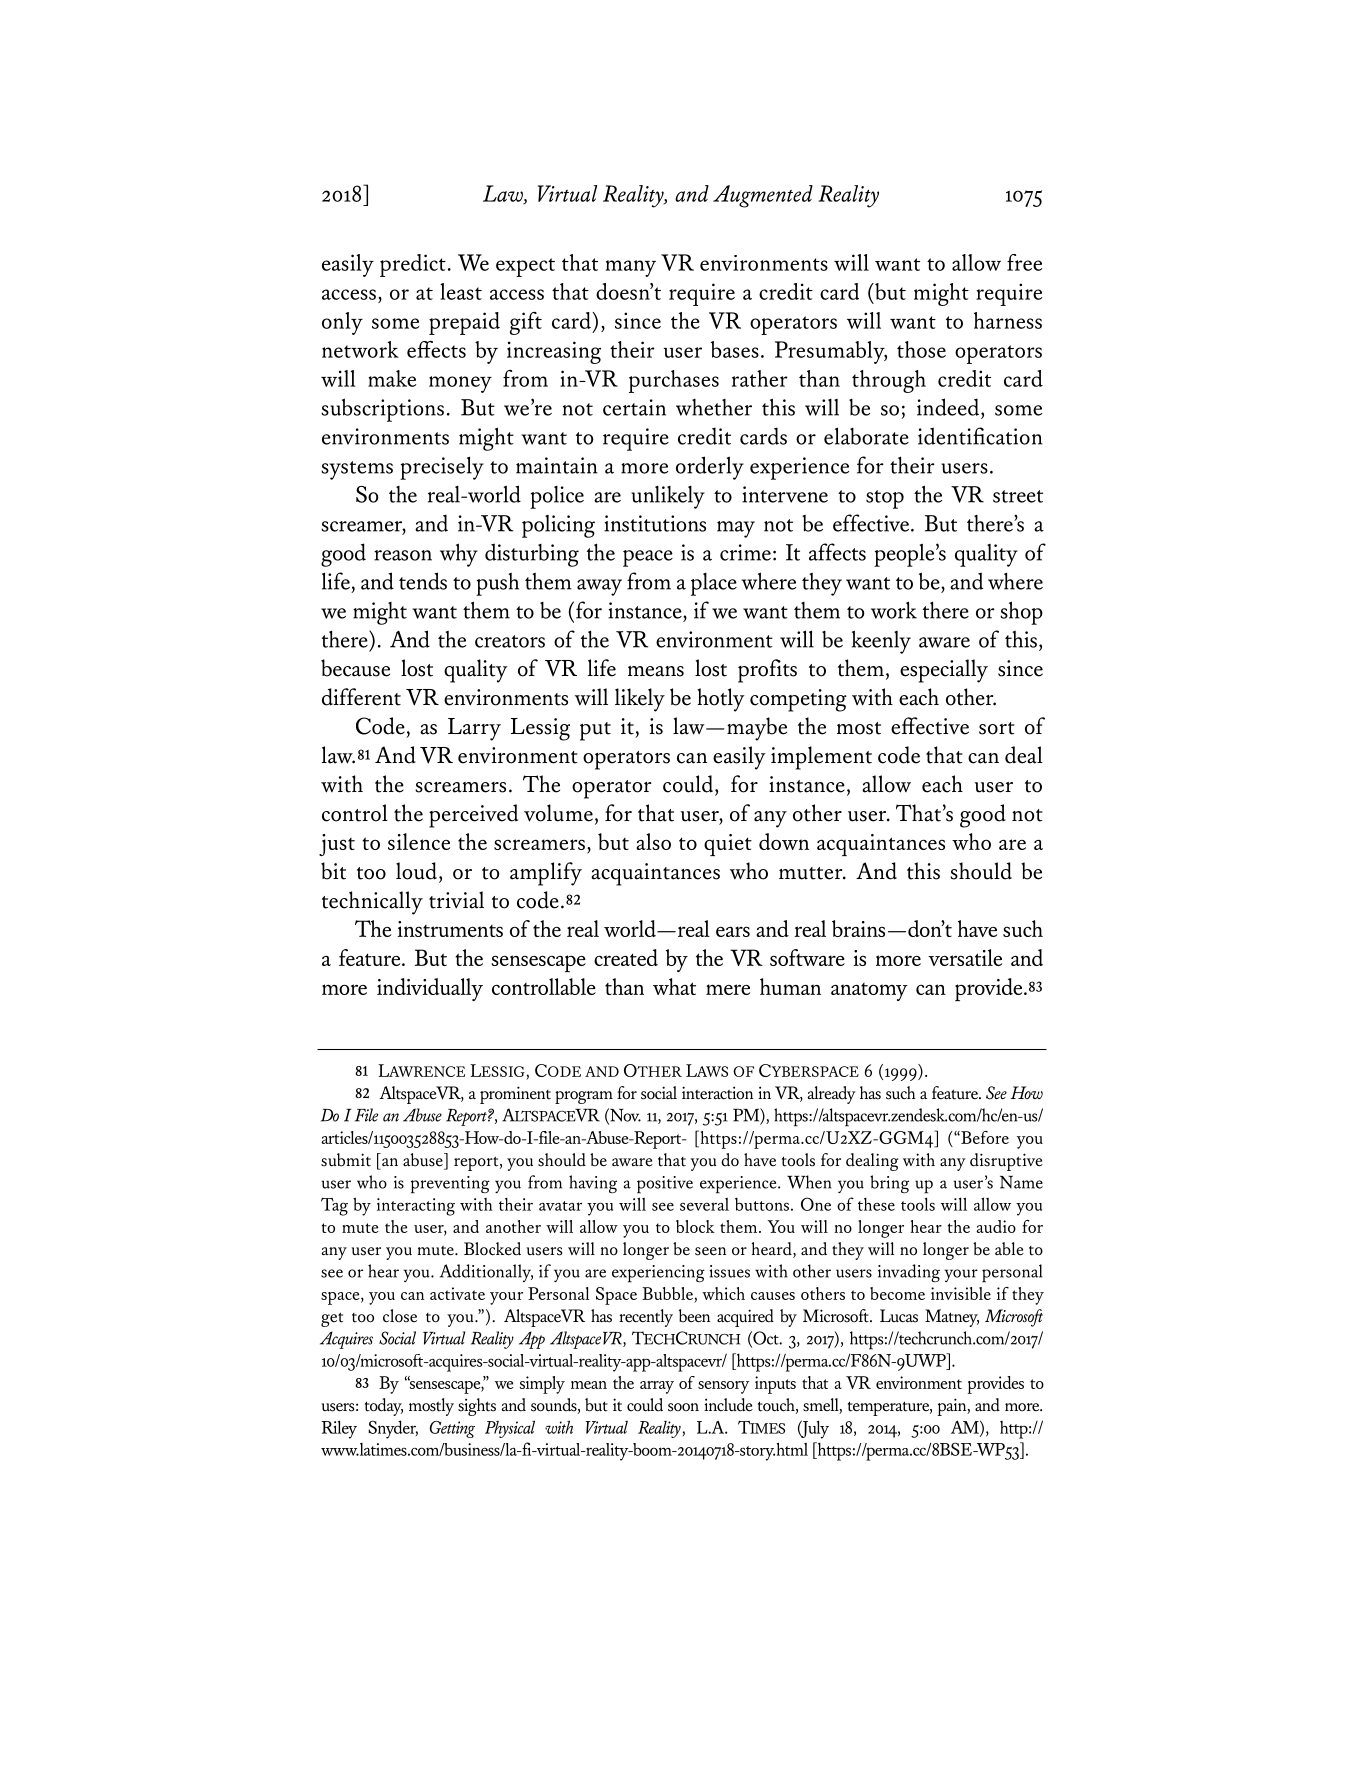  Describe the element at coordinates (1024, 262) in the document. I see `free` at that location.
